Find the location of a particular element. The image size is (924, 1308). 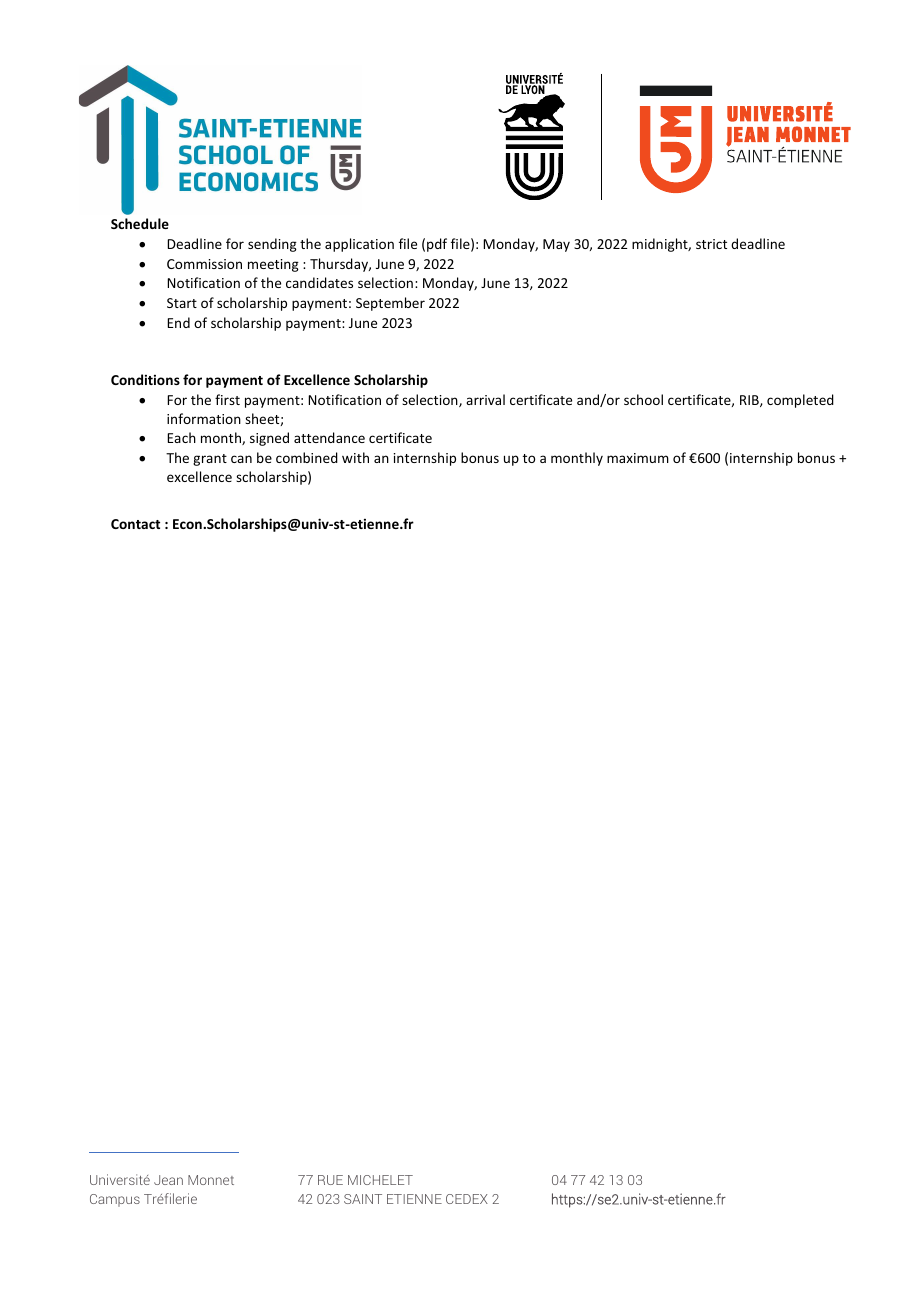

strict is located at coordinates (711, 244).
